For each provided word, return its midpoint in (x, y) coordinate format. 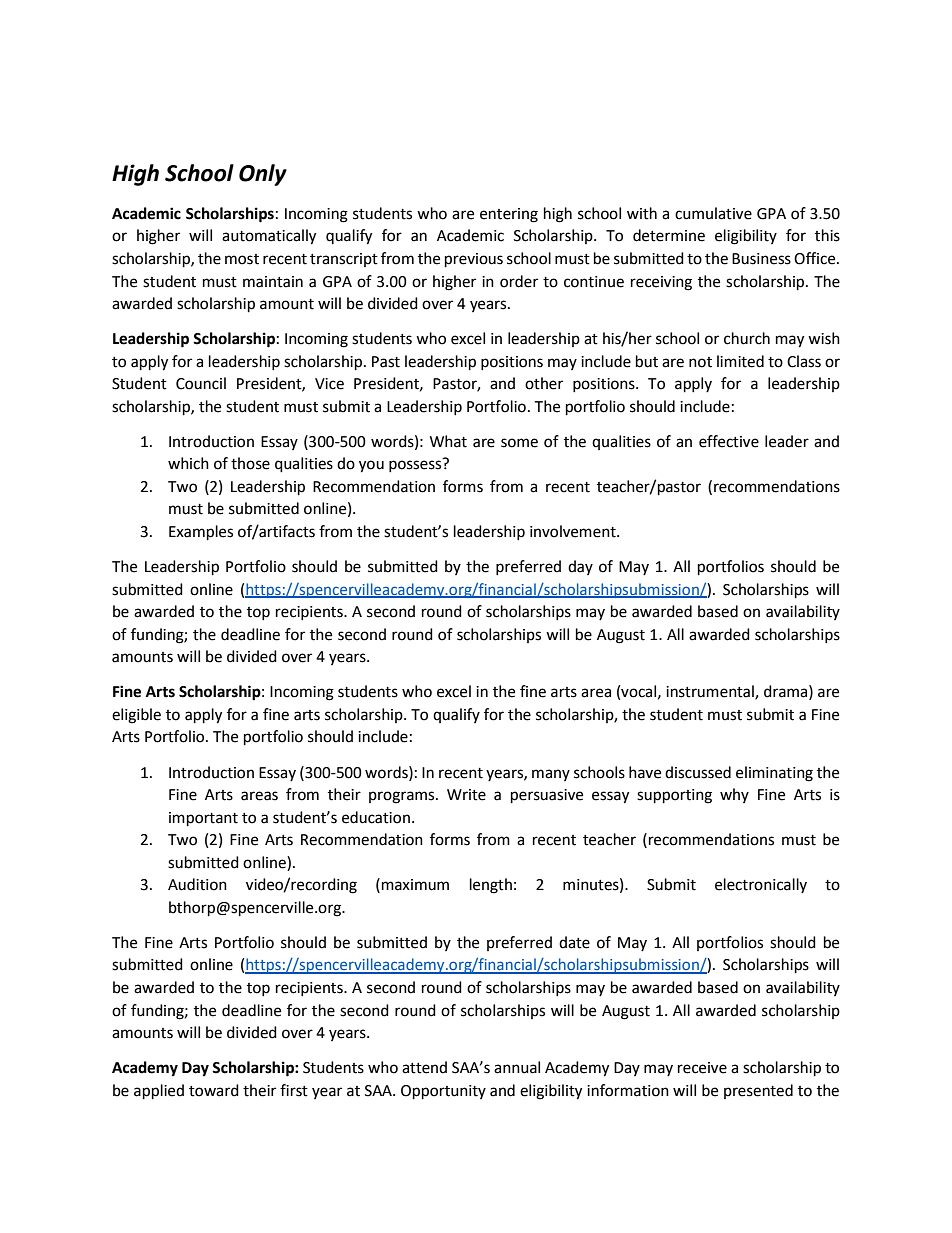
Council (201, 383)
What (448, 441)
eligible (136, 716)
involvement (574, 531)
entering (509, 215)
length (491, 886)
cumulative (713, 213)
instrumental (711, 692)
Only (263, 175)
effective (729, 441)
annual (517, 1067)
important (203, 819)
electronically (761, 885)
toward (214, 1090)
